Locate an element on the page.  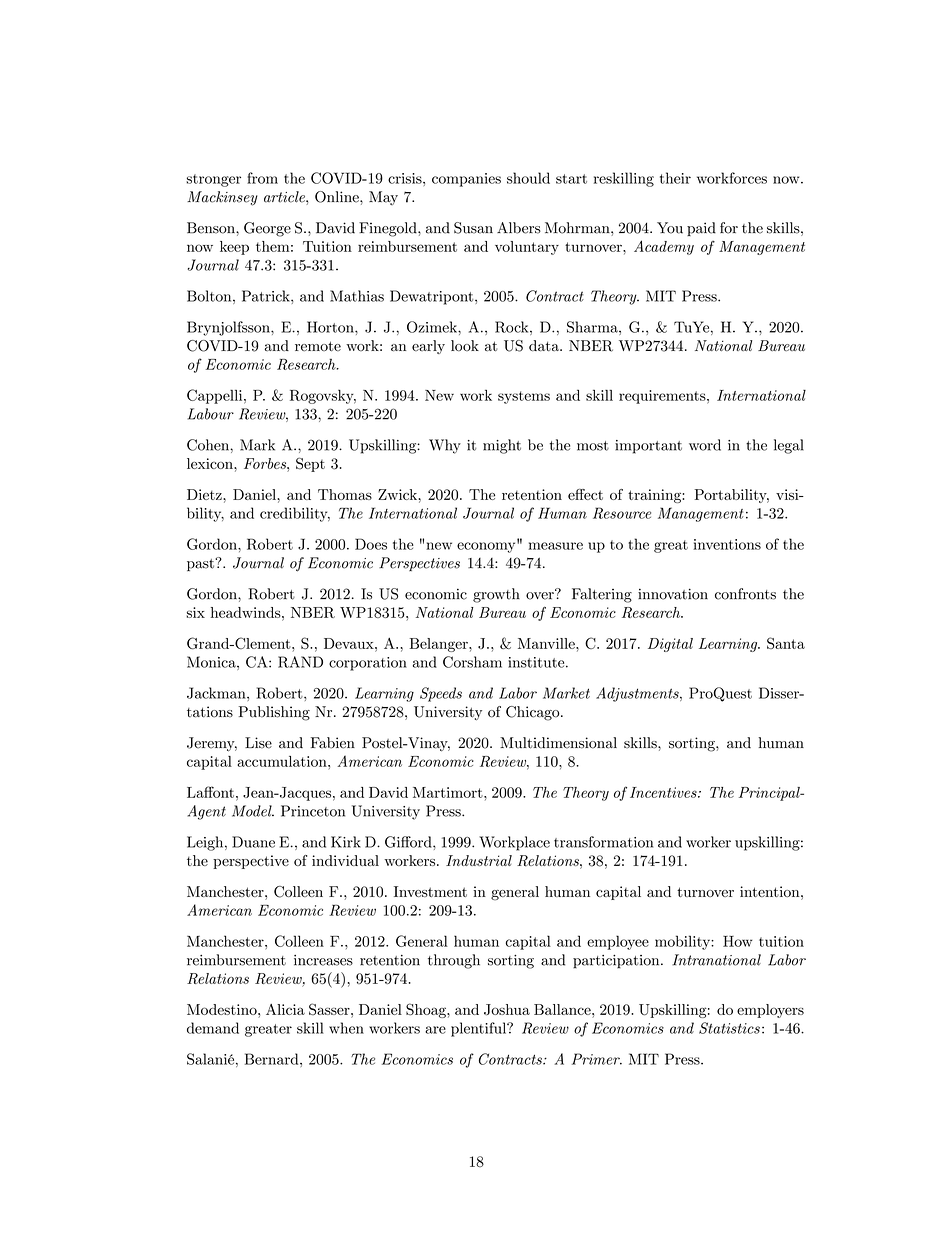
systems is located at coordinates (524, 397).
